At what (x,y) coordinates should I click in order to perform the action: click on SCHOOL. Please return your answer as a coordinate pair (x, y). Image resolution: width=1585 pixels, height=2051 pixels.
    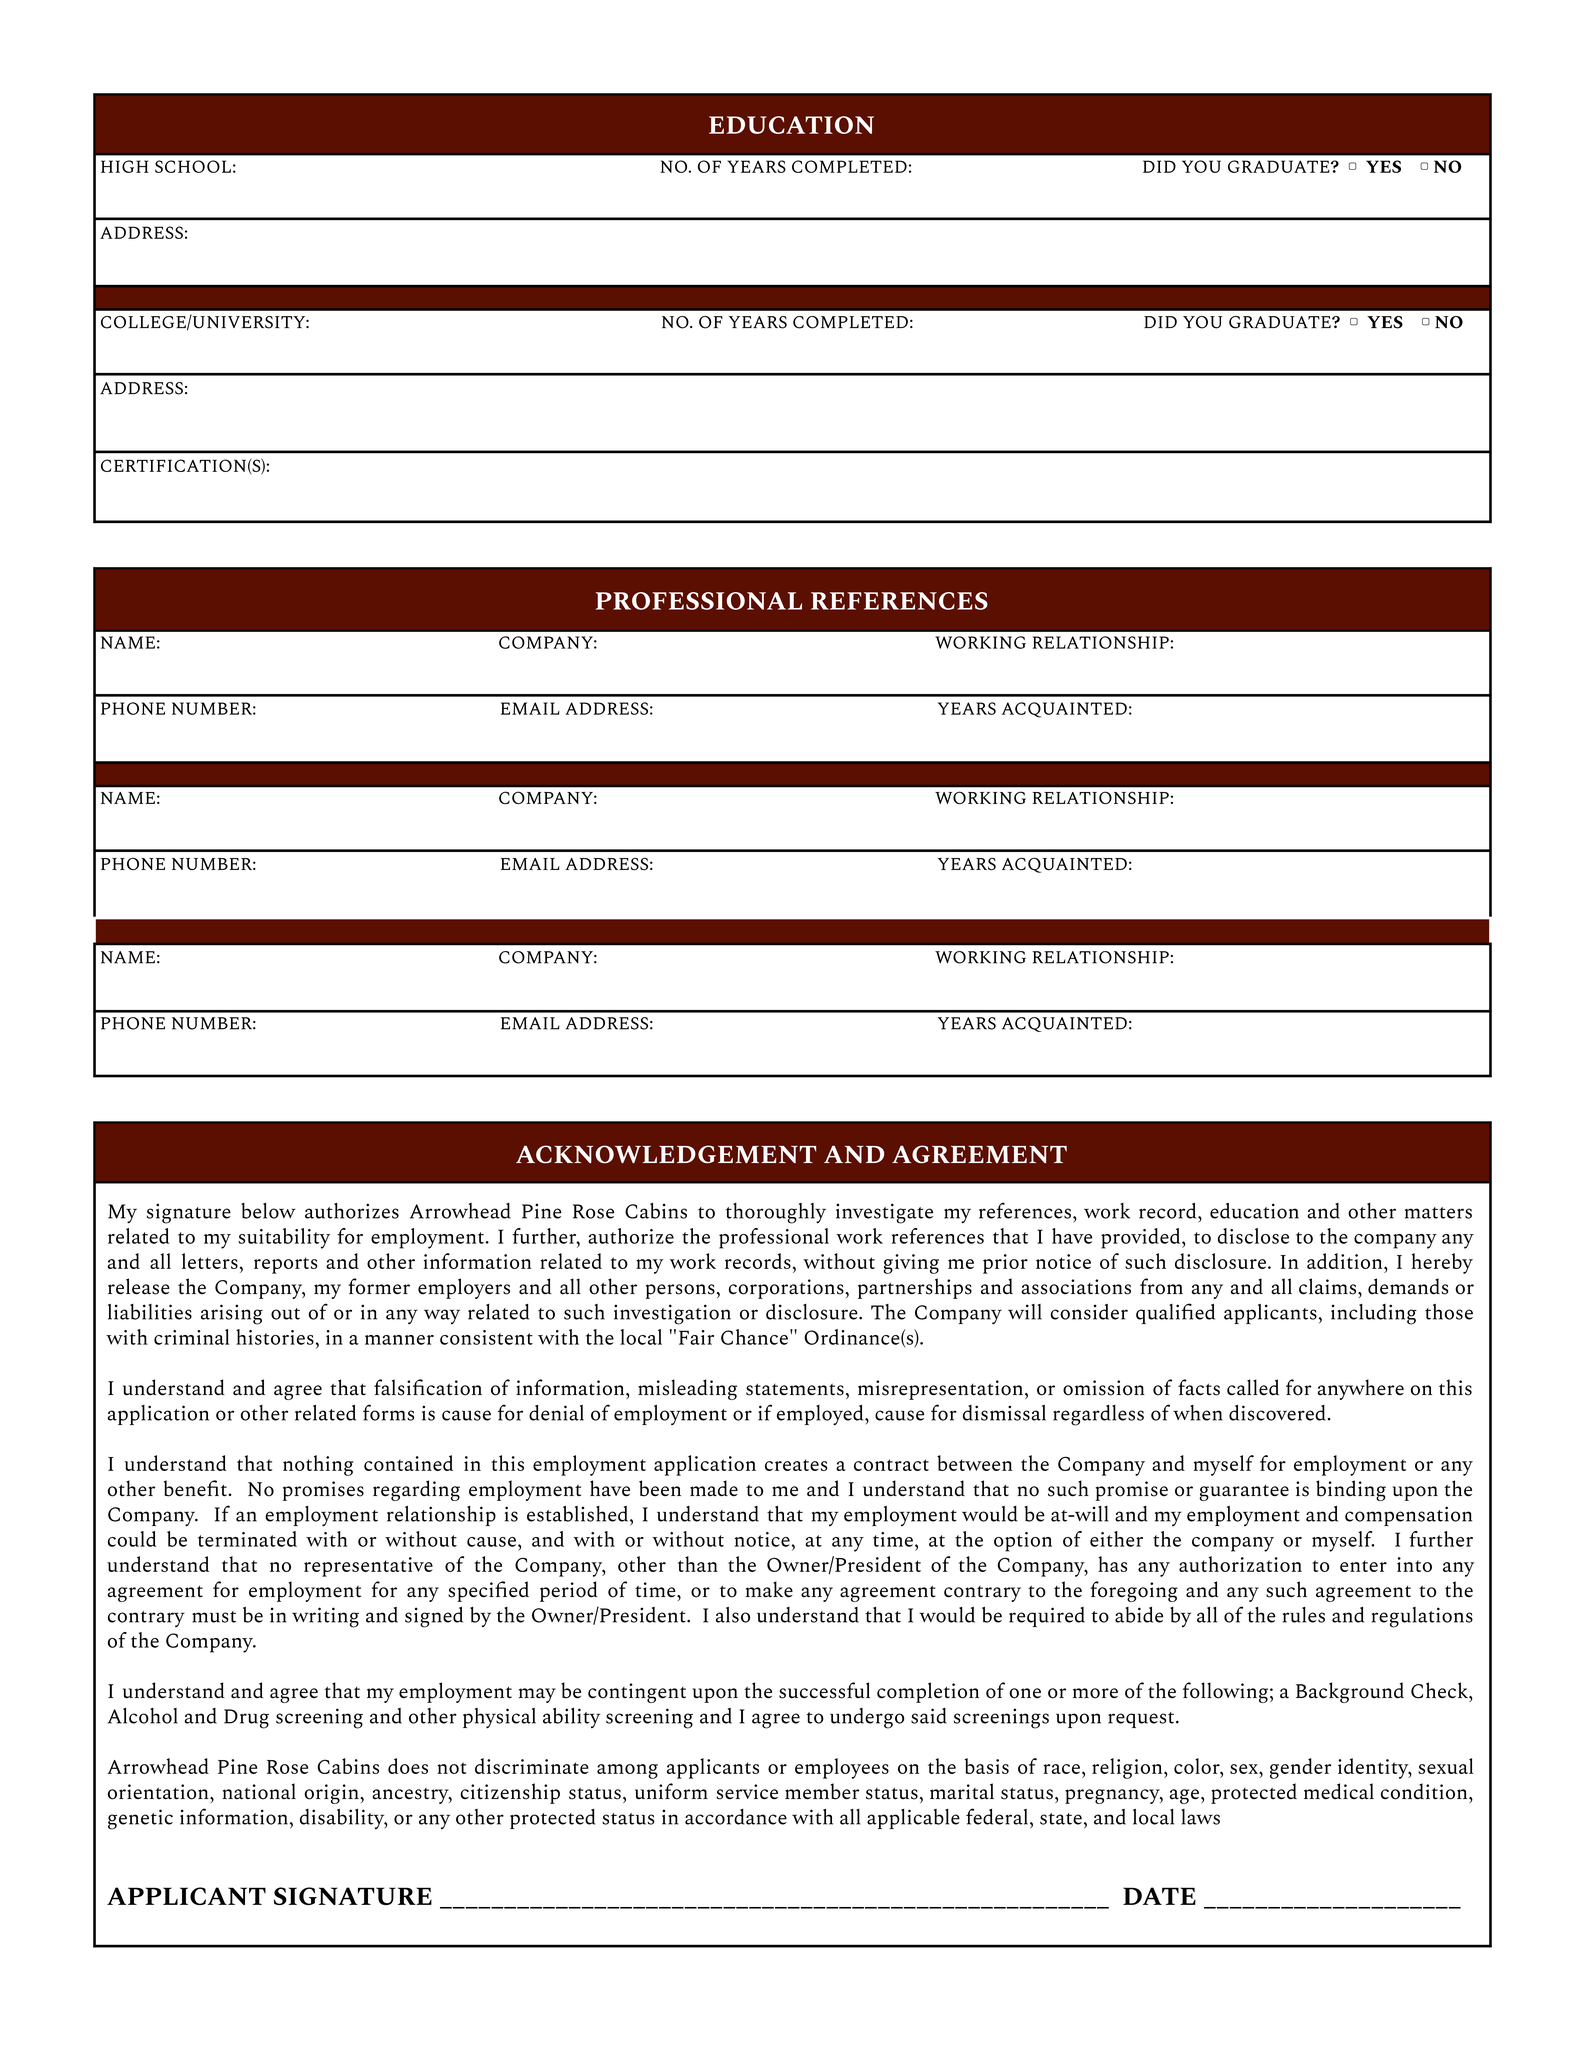
    Looking at the image, I should click on (193, 166).
